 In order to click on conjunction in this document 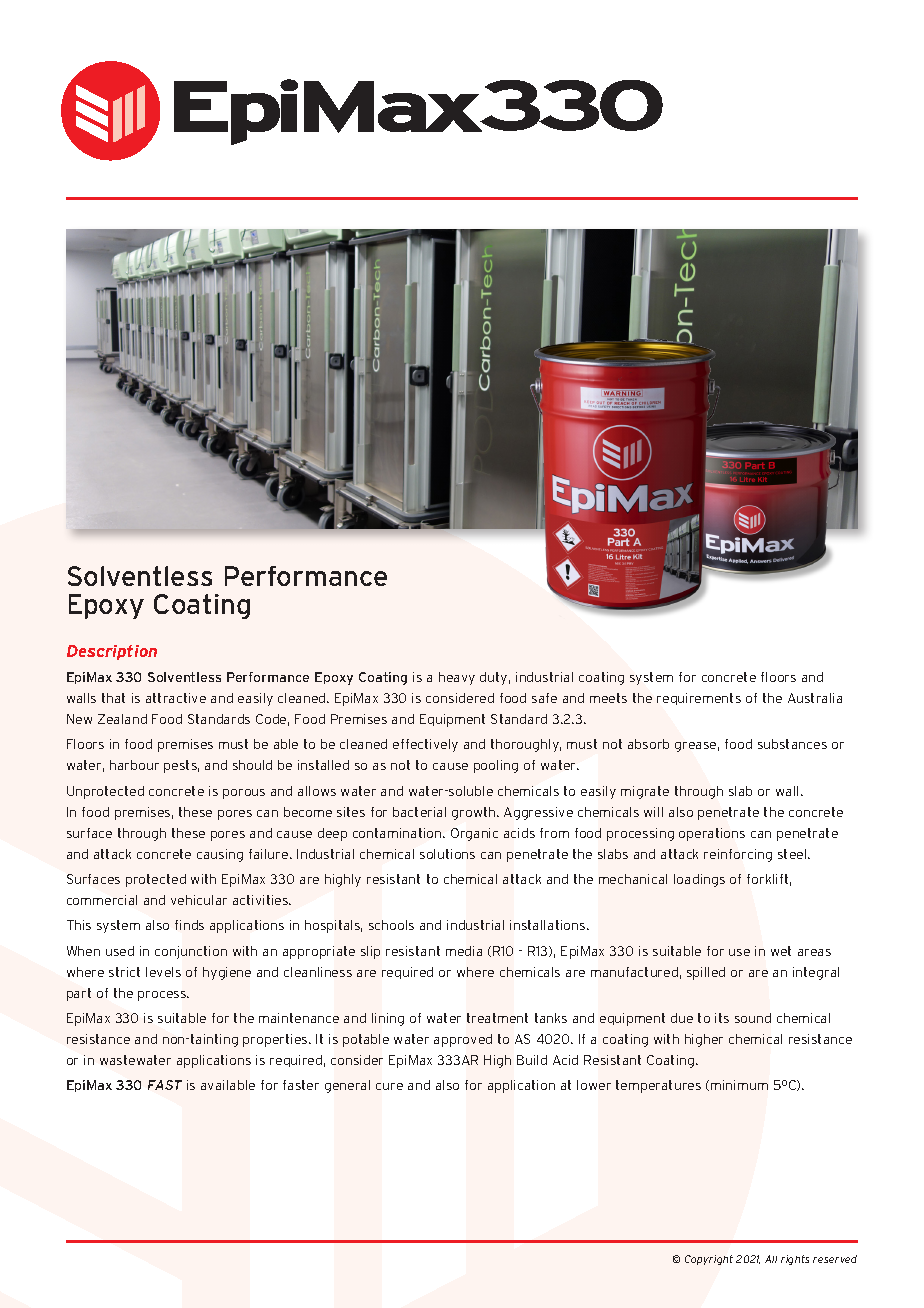, I will do `click(191, 952)`.
